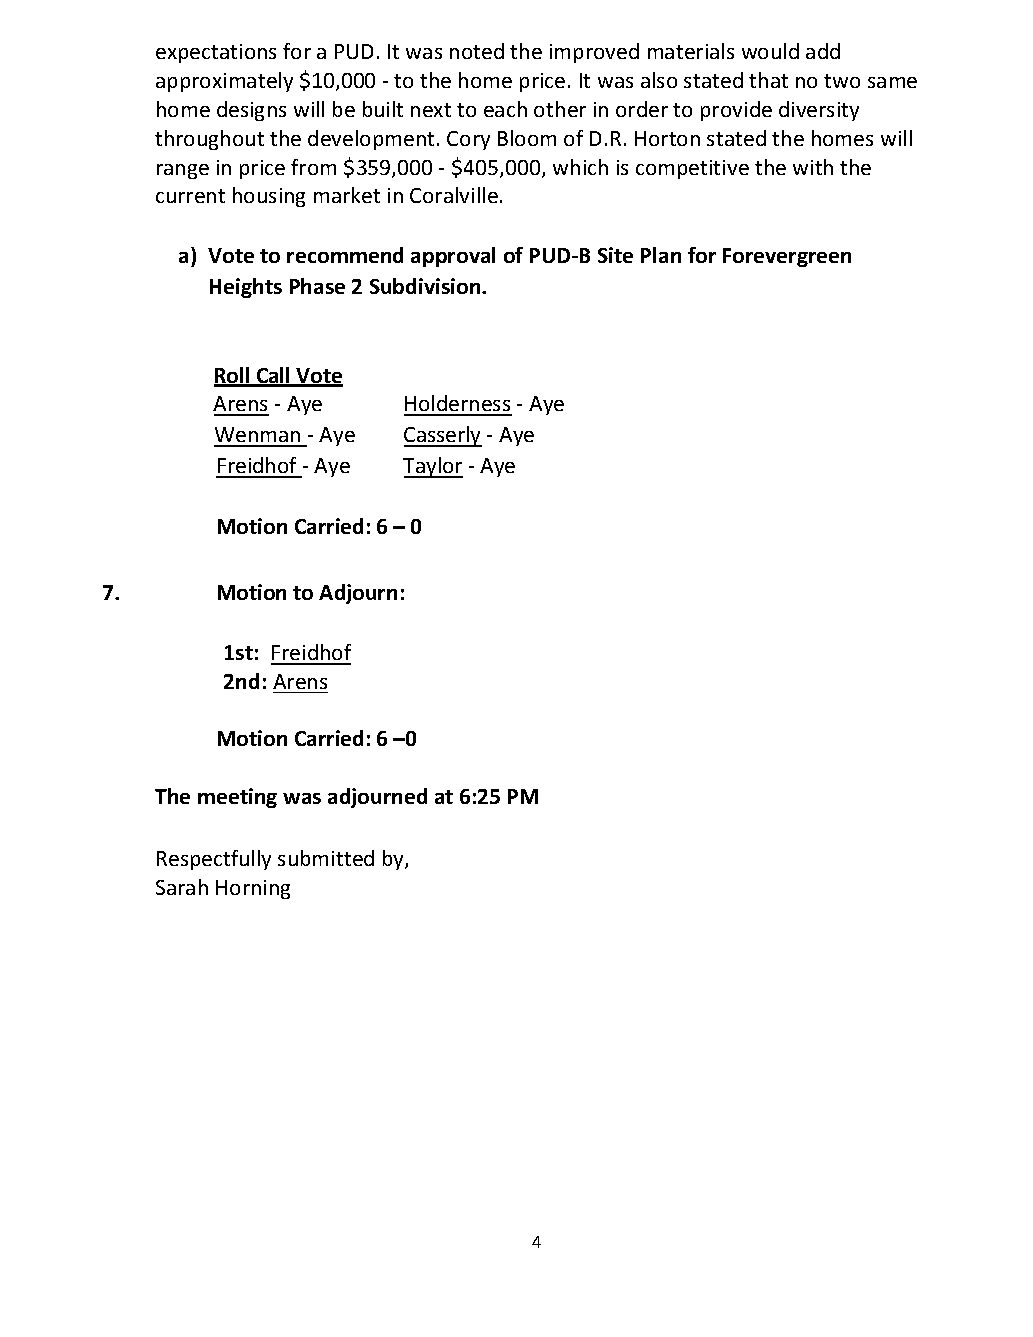 The width and height of the screenshot is (1033, 1337). Describe the element at coordinates (273, 376) in the screenshot. I see `Call` at that location.
